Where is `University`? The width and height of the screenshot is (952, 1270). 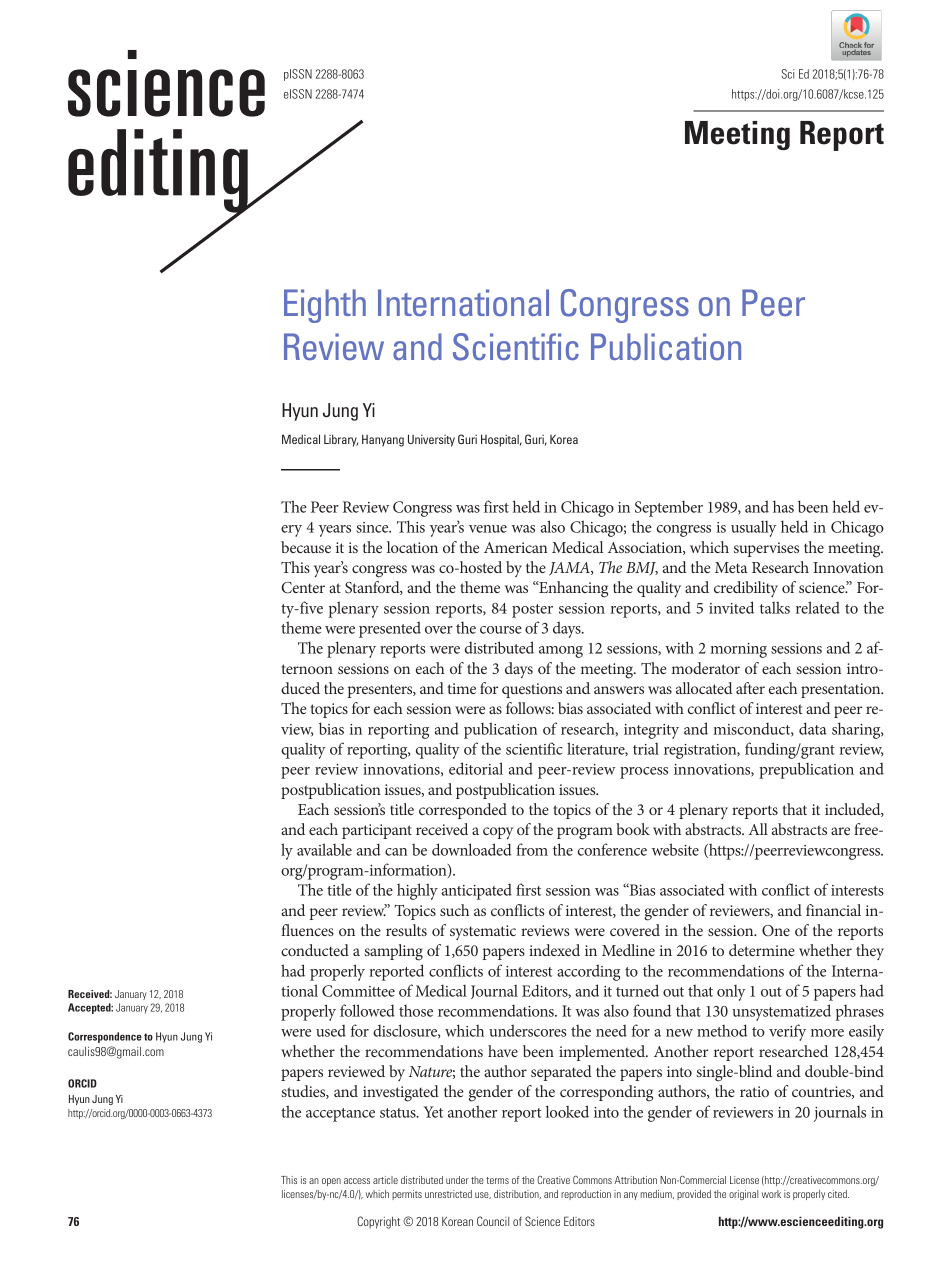 University is located at coordinates (431, 440).
